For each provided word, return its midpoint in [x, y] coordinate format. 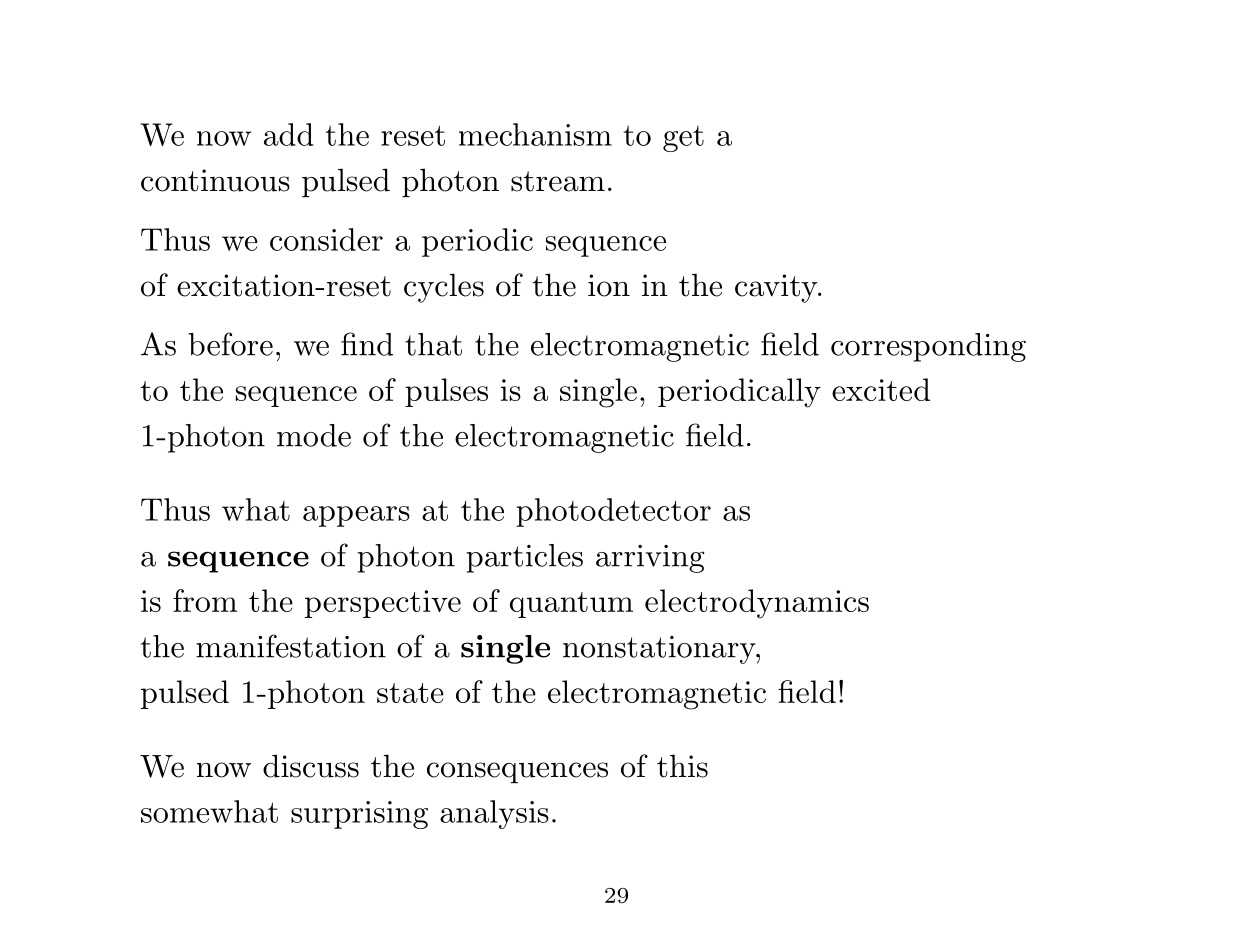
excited [881, 389]
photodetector [613, 512]
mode [314, 435]
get [683, 139]
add [289, 134]
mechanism [535, 134]
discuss [311, 766]
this [682, 766]
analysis [494, 814]
